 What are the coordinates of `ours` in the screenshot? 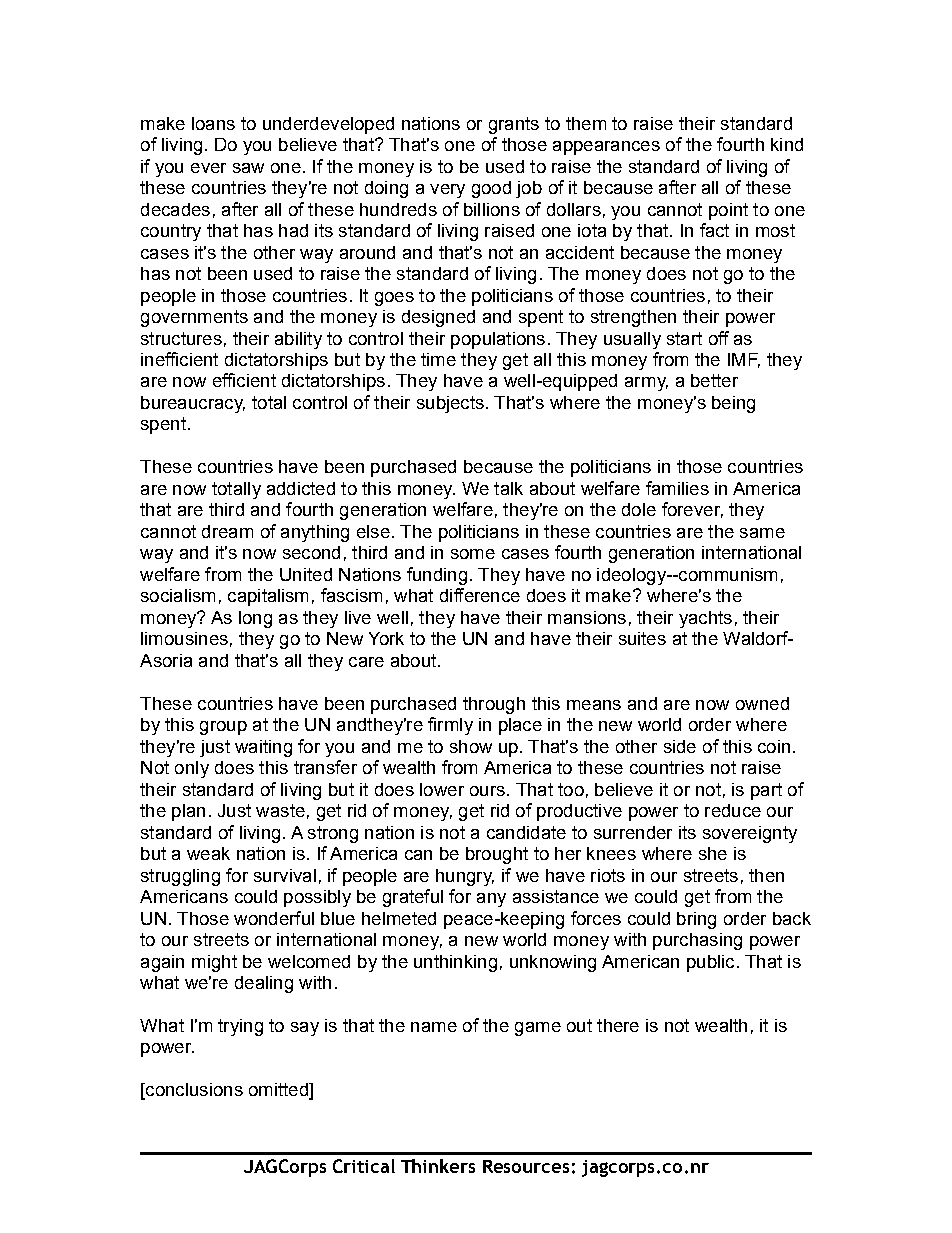 It's located at (487, 791).
